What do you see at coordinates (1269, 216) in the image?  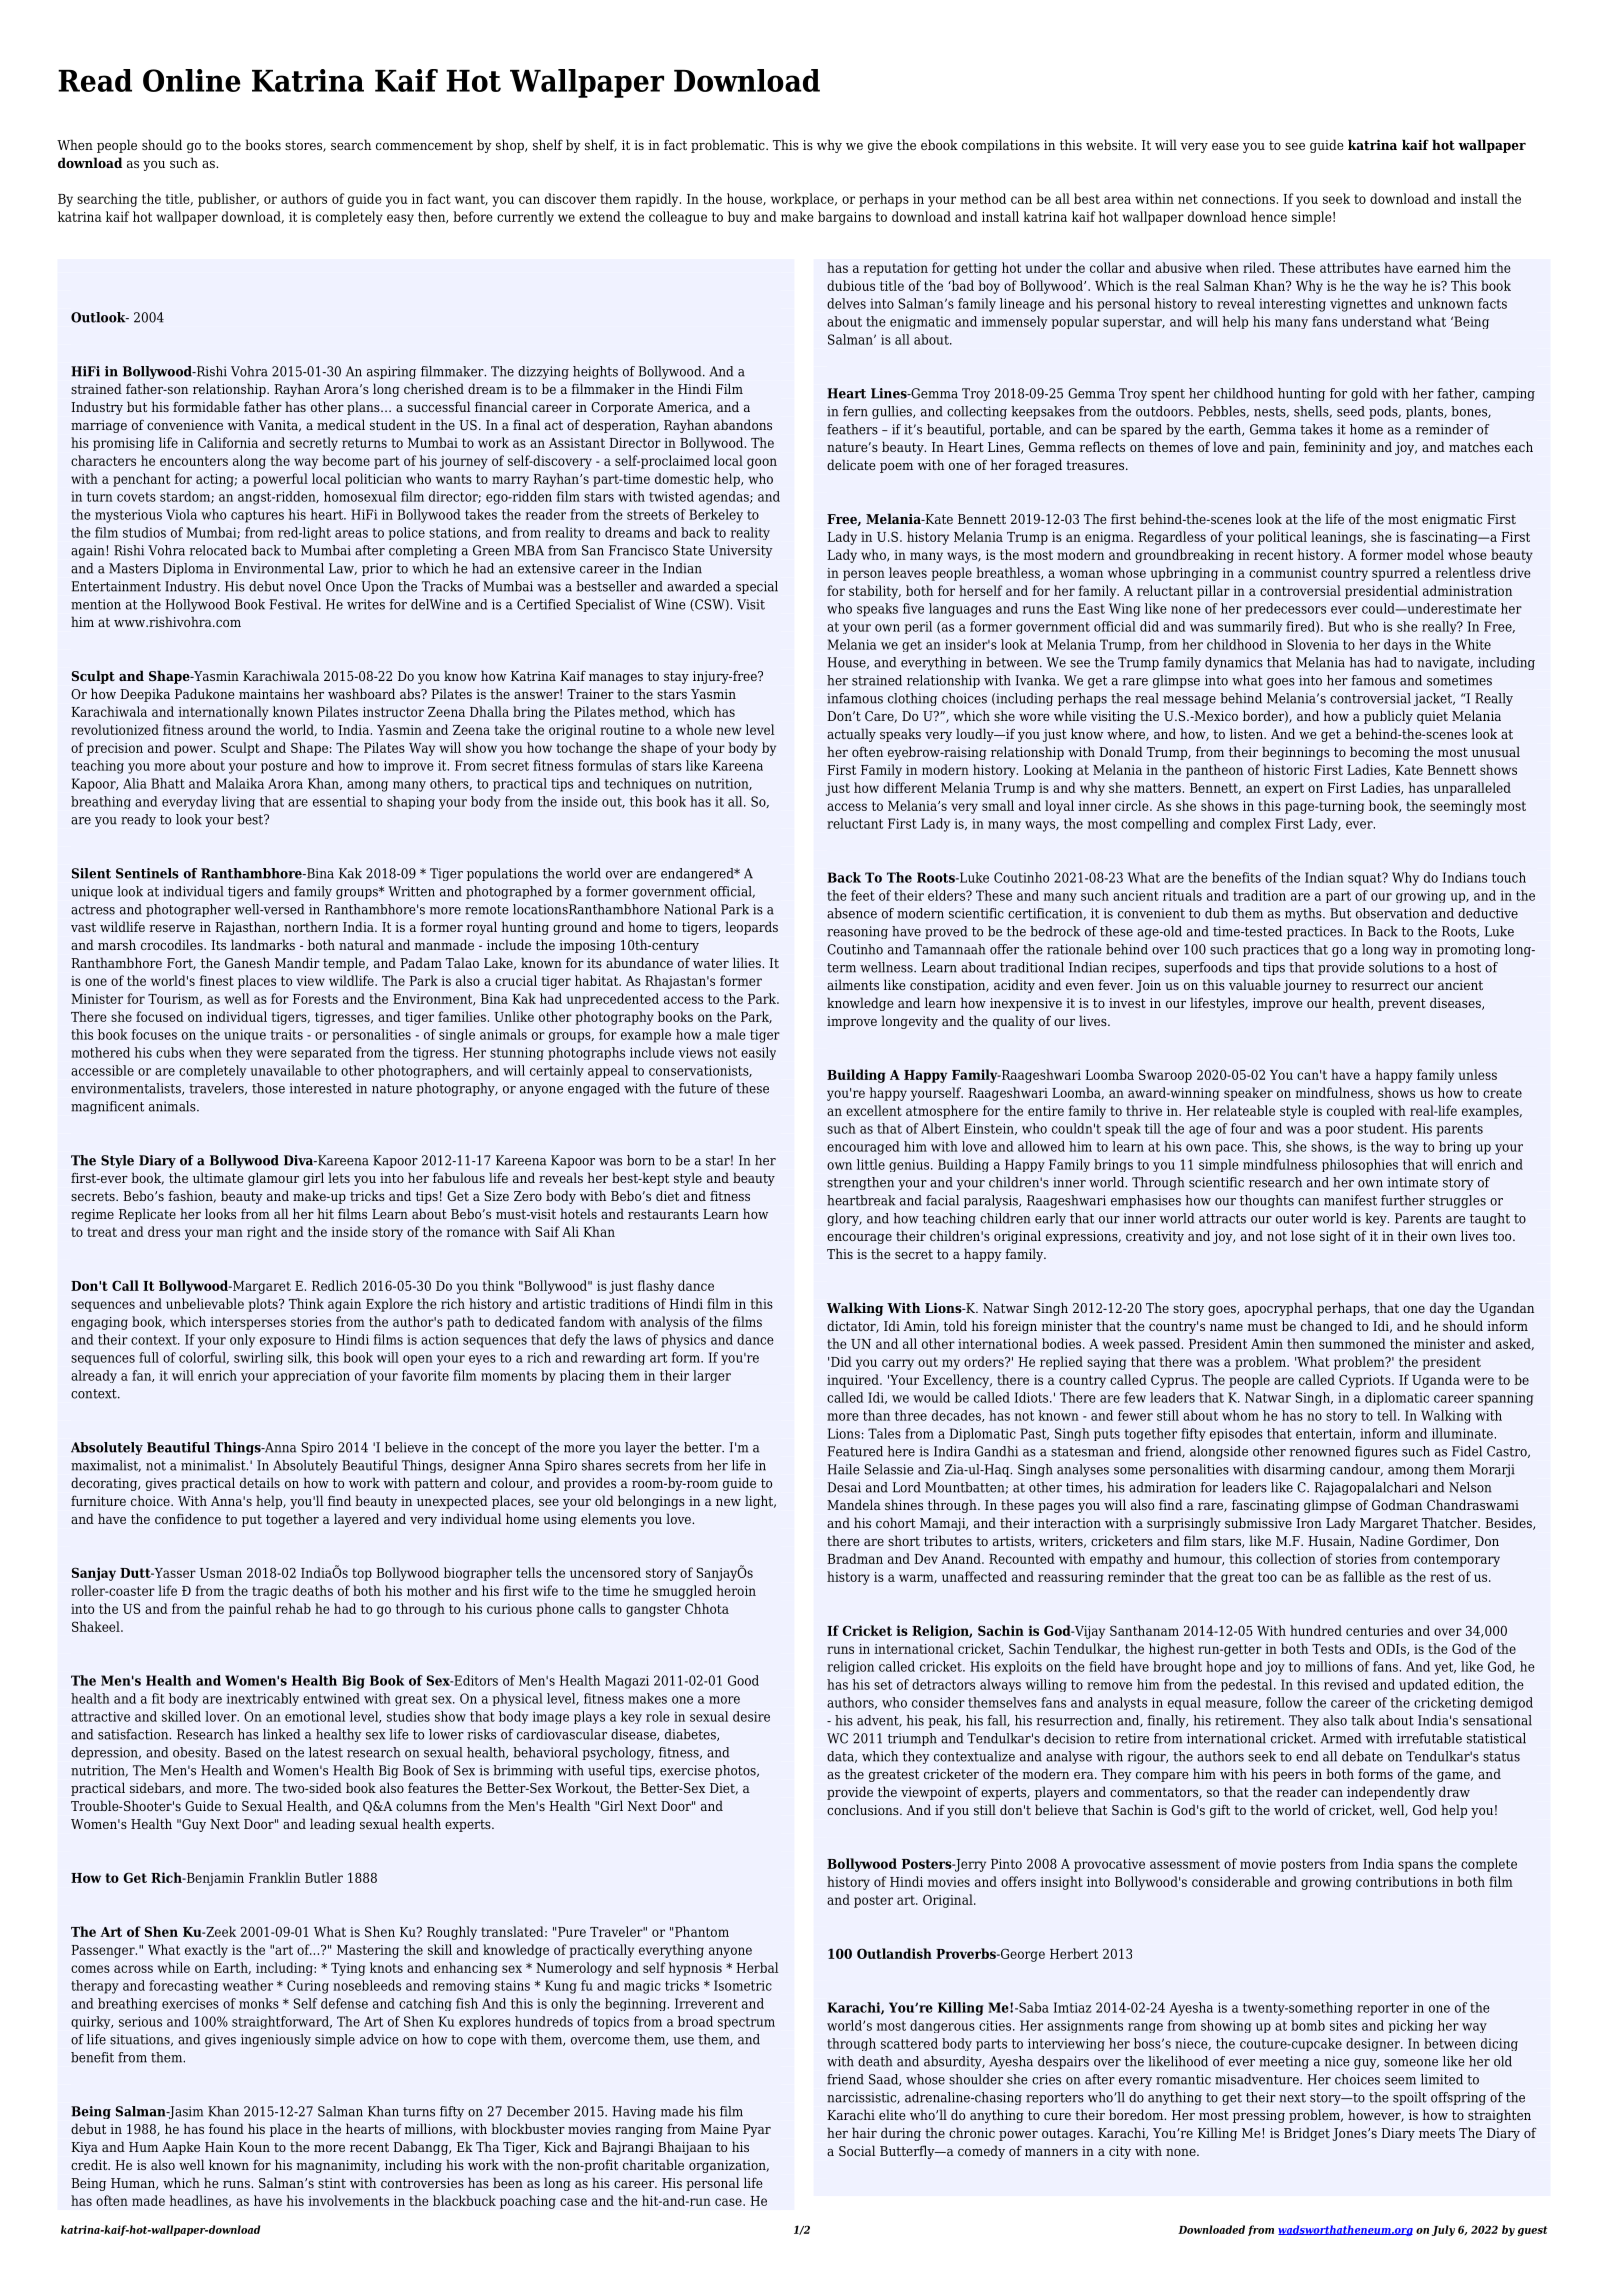 I see `hence` at bounding box center [1269, 216].
